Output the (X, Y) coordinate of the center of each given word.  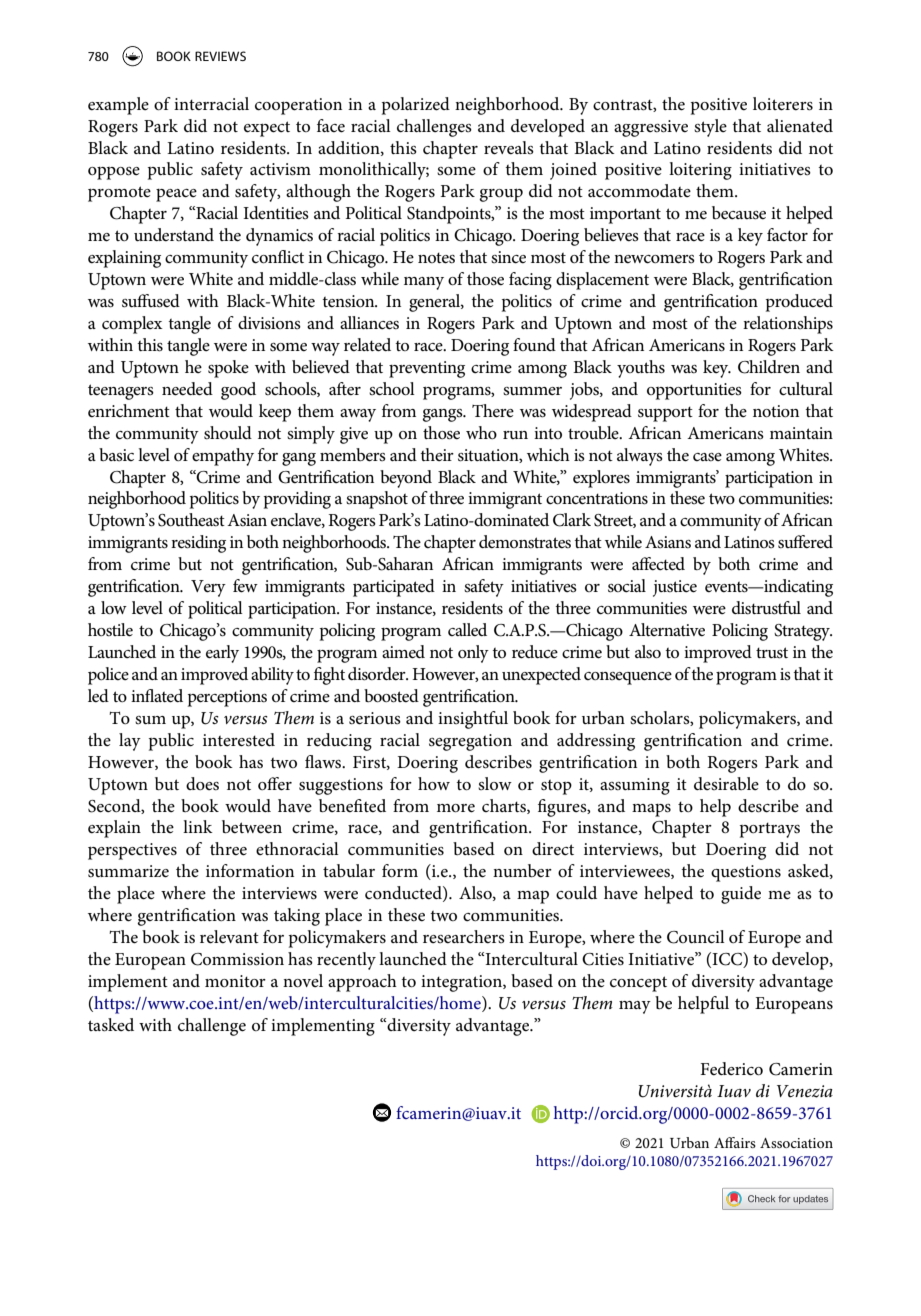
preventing (427, 369)
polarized (416, 106)
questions (746, 873)
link (198, 826)
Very (208, 588)
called (467, 629)
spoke (228, 369)
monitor (235, 981)
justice (675, 588)
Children (769, 367)
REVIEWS (220, 56)
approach (362, 983)
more (456, 808)
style (710, 128)
